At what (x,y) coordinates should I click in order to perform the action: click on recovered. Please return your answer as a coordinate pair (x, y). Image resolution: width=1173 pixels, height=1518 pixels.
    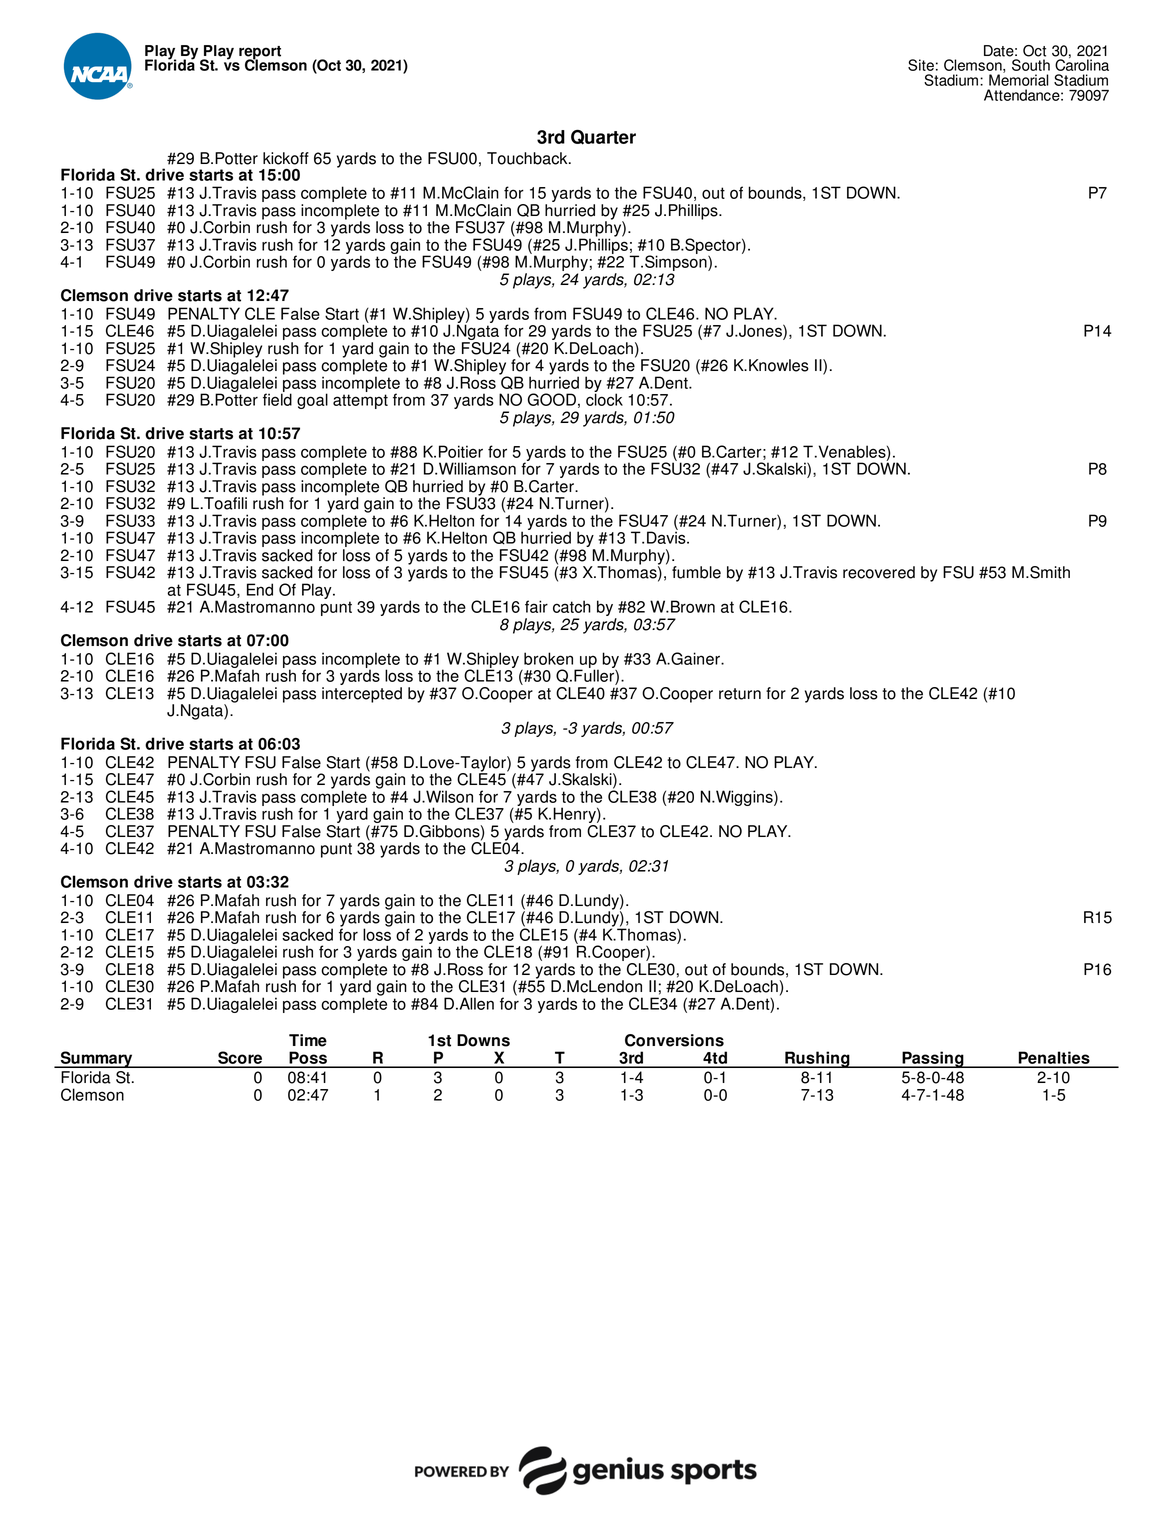
    Looking at the image, I should click on (879, 572).
